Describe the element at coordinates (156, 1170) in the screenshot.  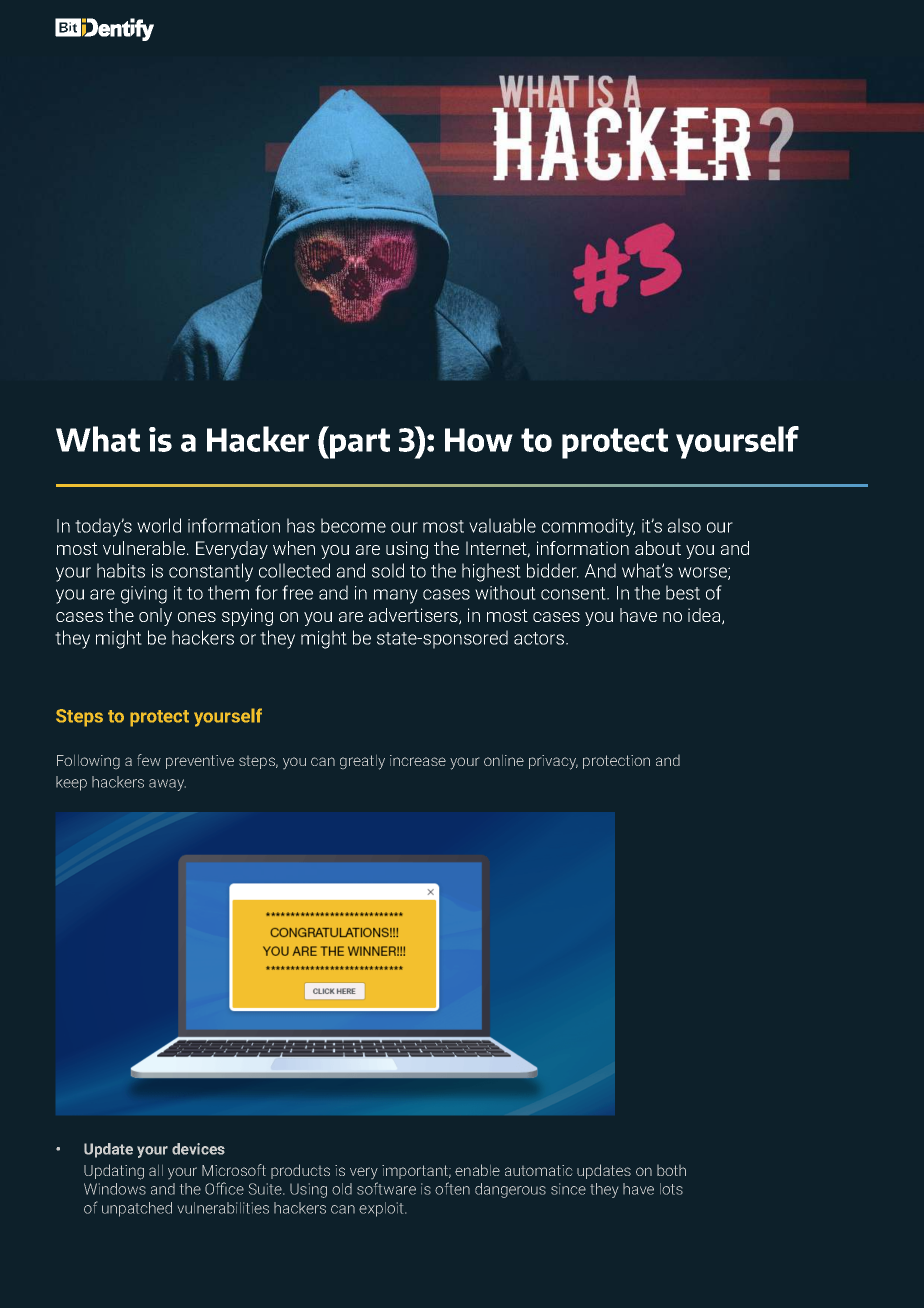
I see `all` at that location.
